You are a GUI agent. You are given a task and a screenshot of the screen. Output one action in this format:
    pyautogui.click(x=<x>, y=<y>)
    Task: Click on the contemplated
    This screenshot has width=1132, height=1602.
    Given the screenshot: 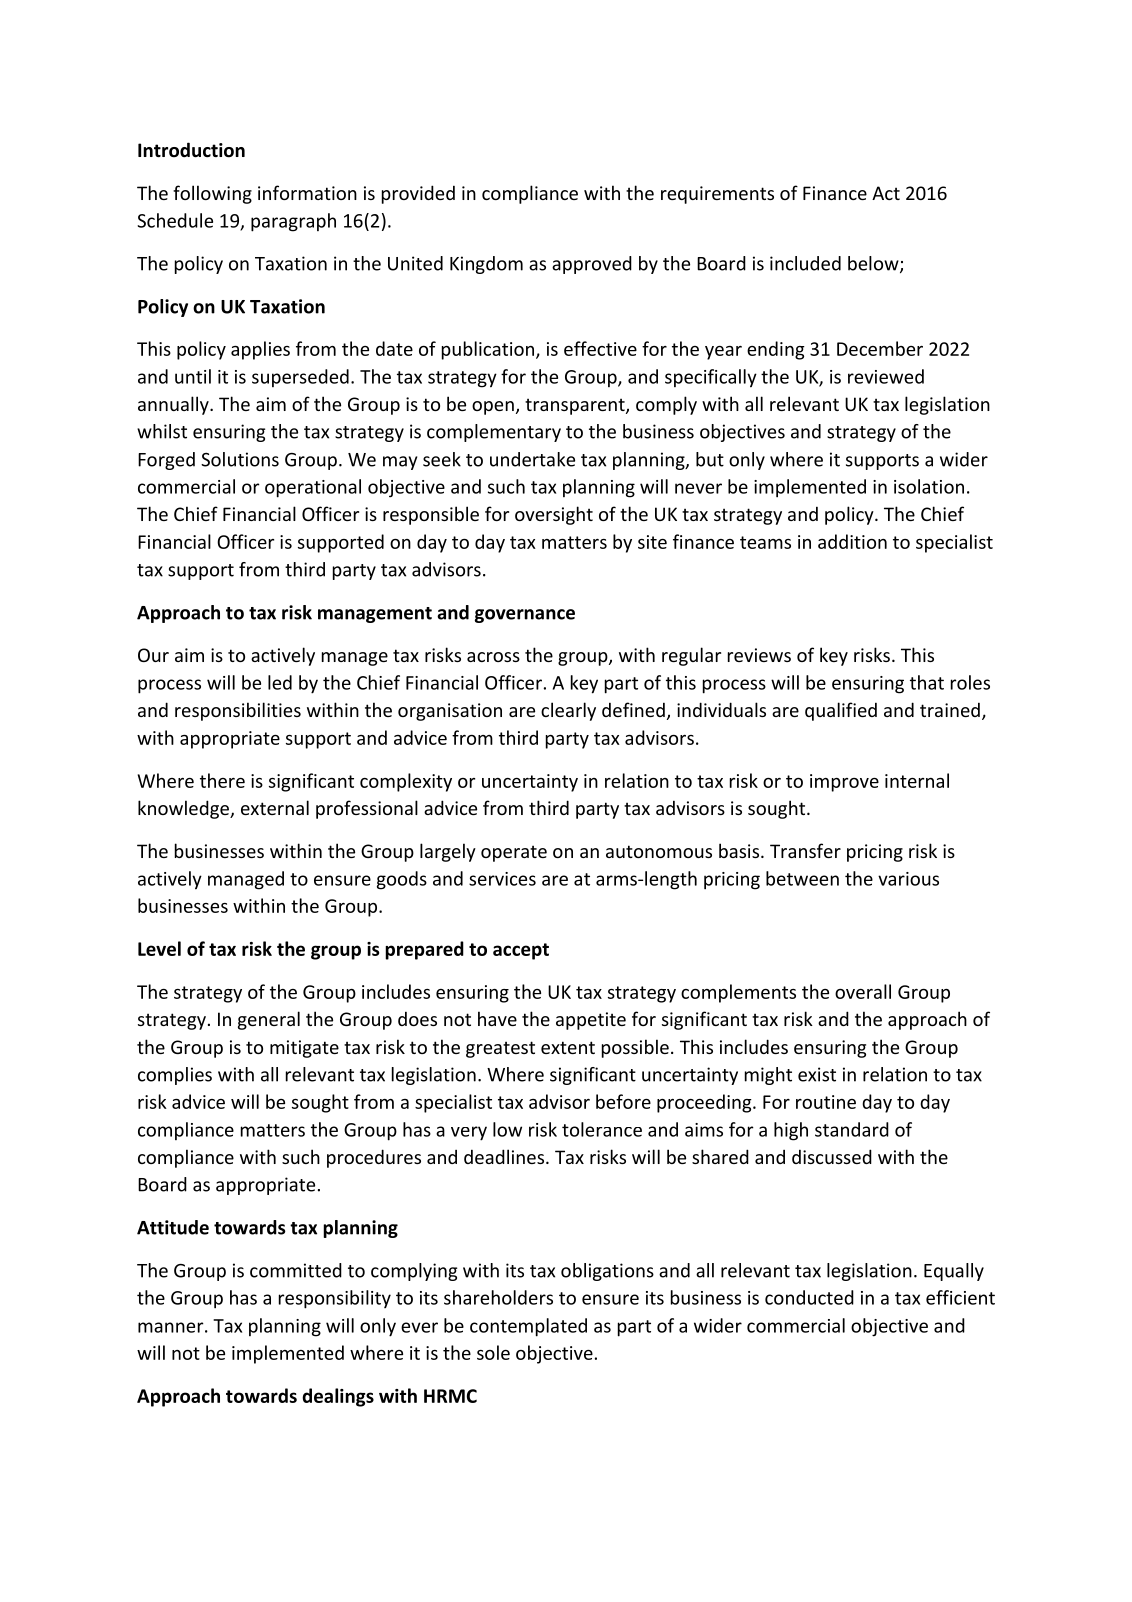 What is the action you would take?
    pyautogui.click(x=528, y=1327)
